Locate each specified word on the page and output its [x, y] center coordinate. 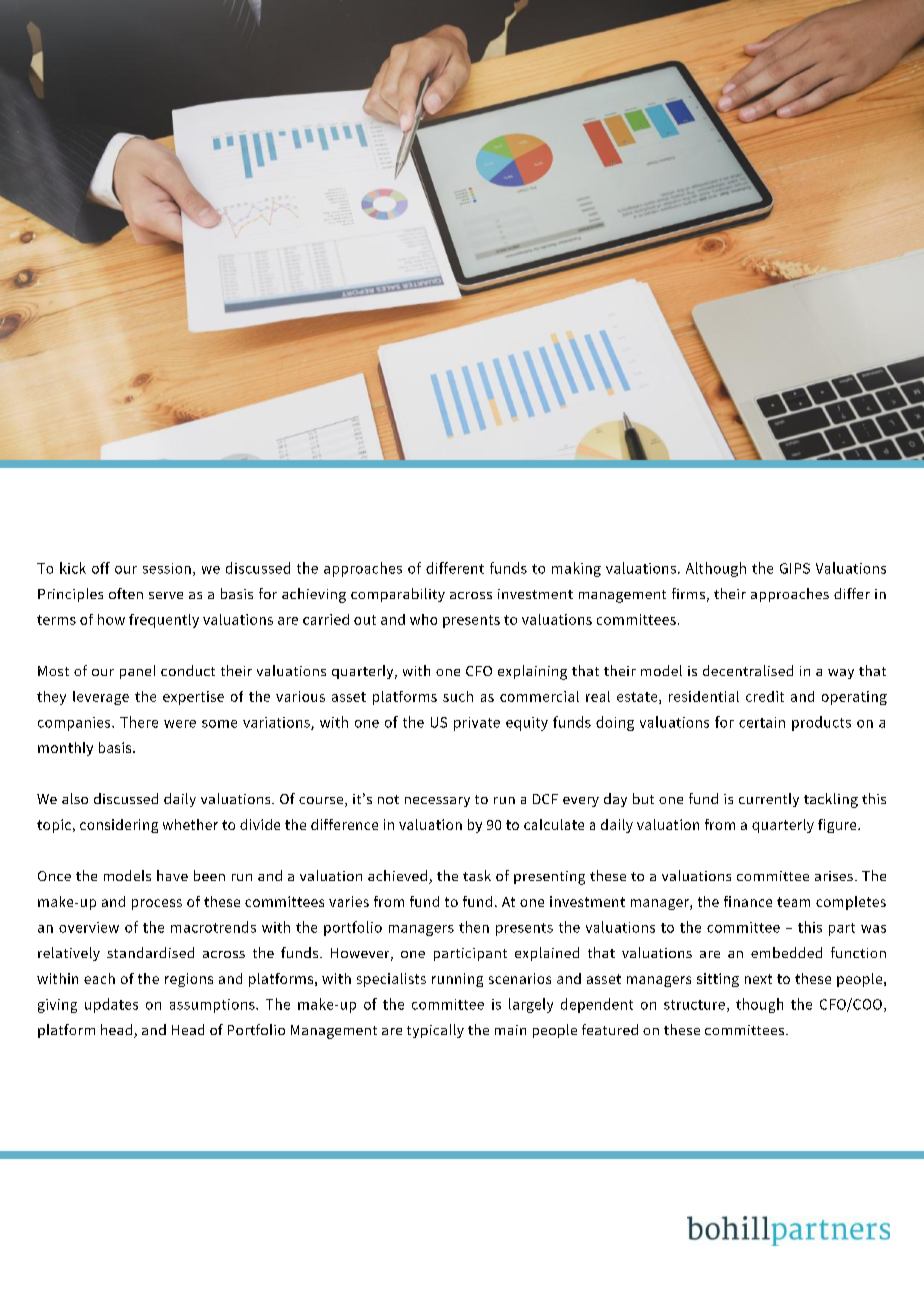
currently [769, 800]
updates [111, 1005]
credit [765, 696]
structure [694, 1005]
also [75, 798]
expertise [193, 698]
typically [435, 1031]
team [793, 902]
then [474, 927]
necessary [437, 802]
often [126, 593]
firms [688, 593]
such [458, 696]
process [157, 904]
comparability [398, 595]
